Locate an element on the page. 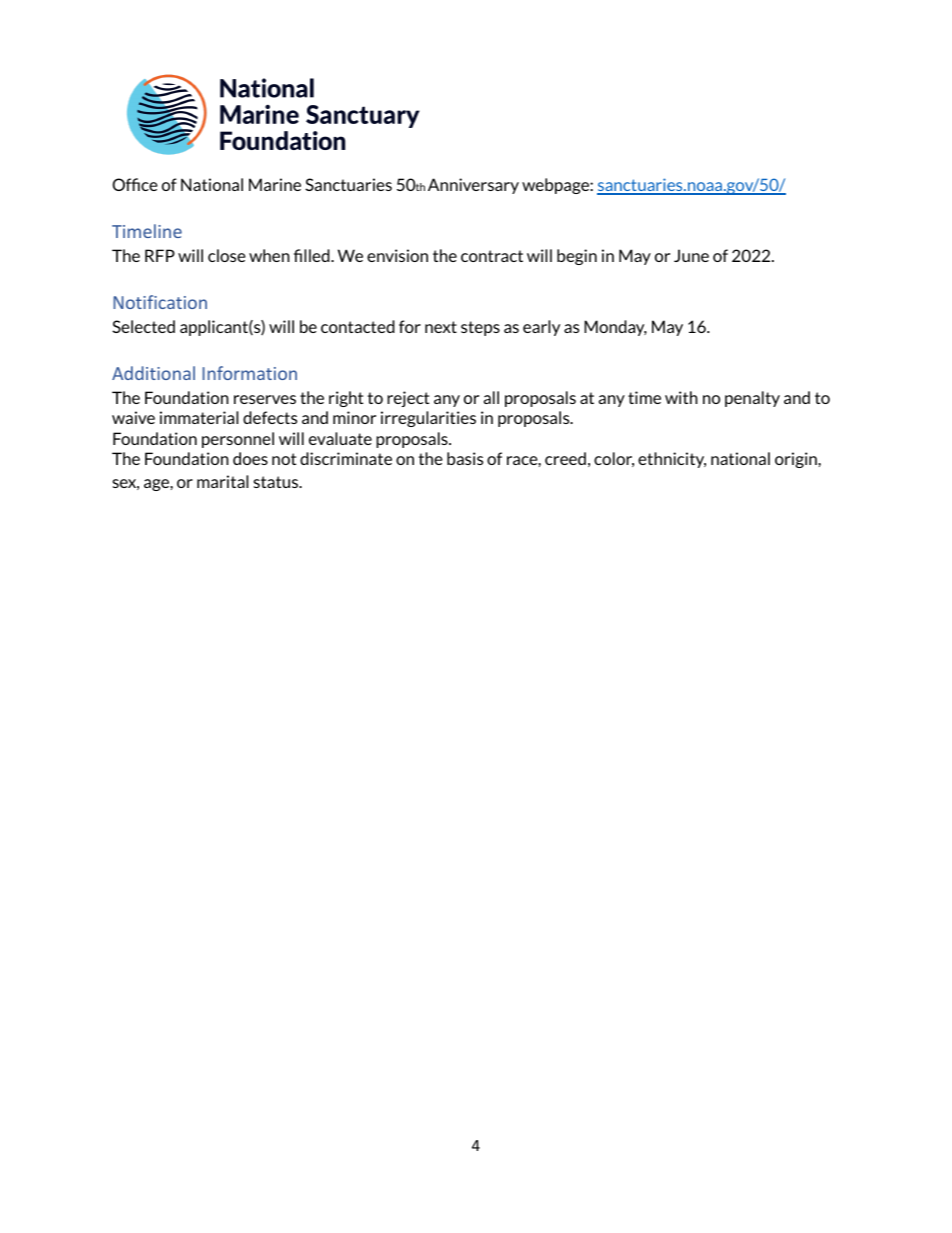  Information is located at coordinates (249, 373).
